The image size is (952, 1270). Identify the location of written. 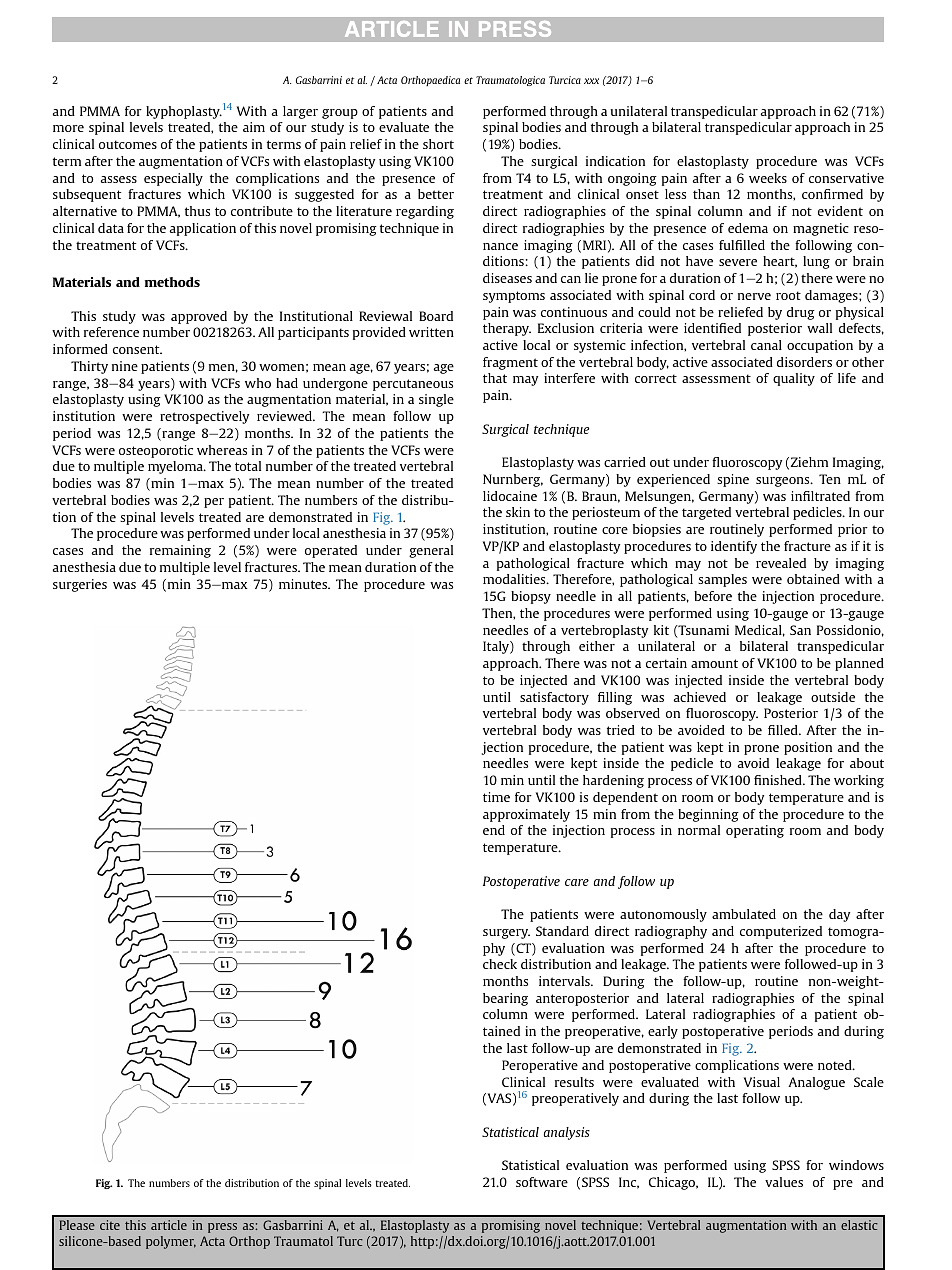
(431, 332).
